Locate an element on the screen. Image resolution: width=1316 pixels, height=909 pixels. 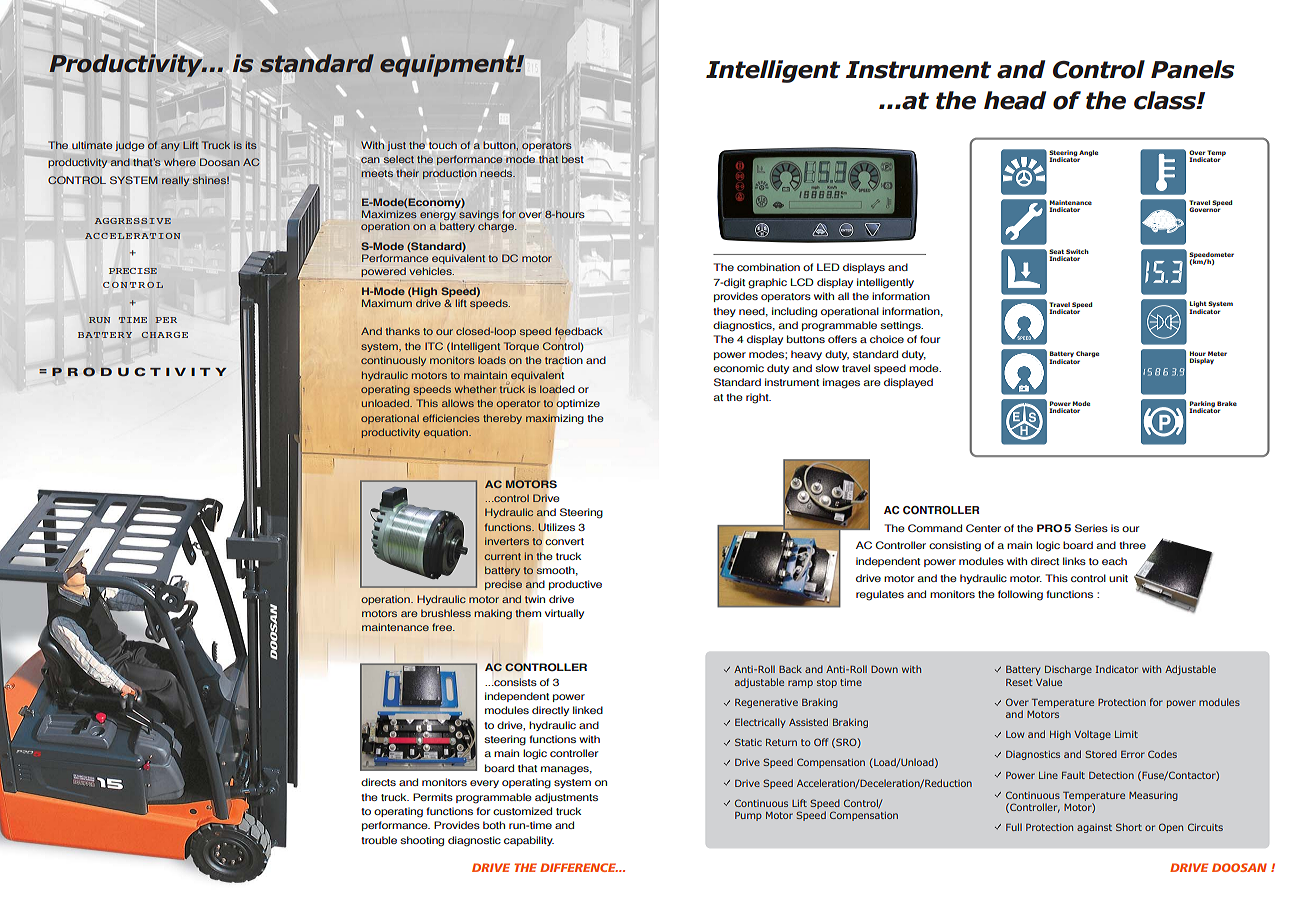
thereby is located at coordinates (502, 419).
